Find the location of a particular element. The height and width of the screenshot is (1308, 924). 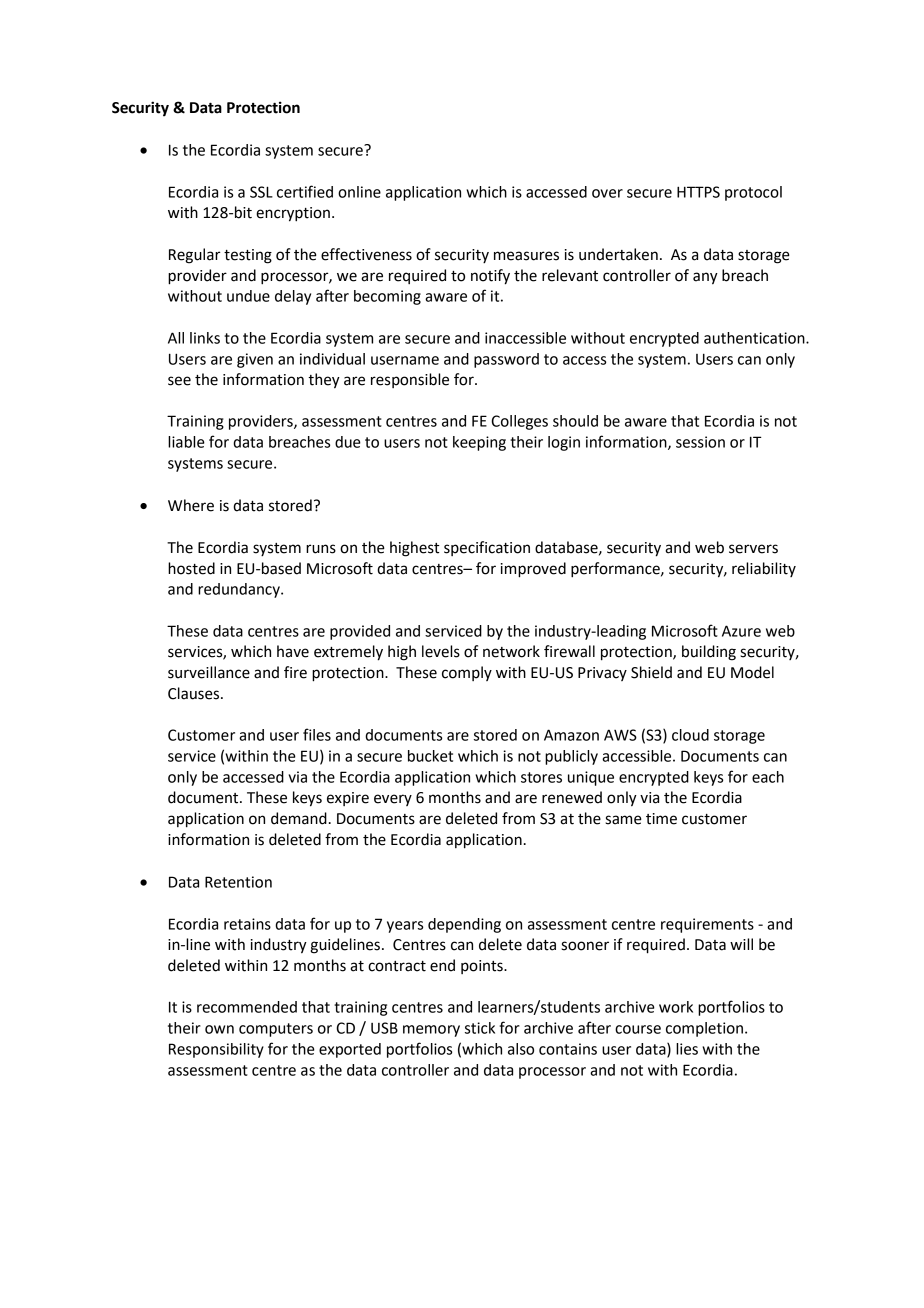

redundancy is located at coordinates (240, 590).
